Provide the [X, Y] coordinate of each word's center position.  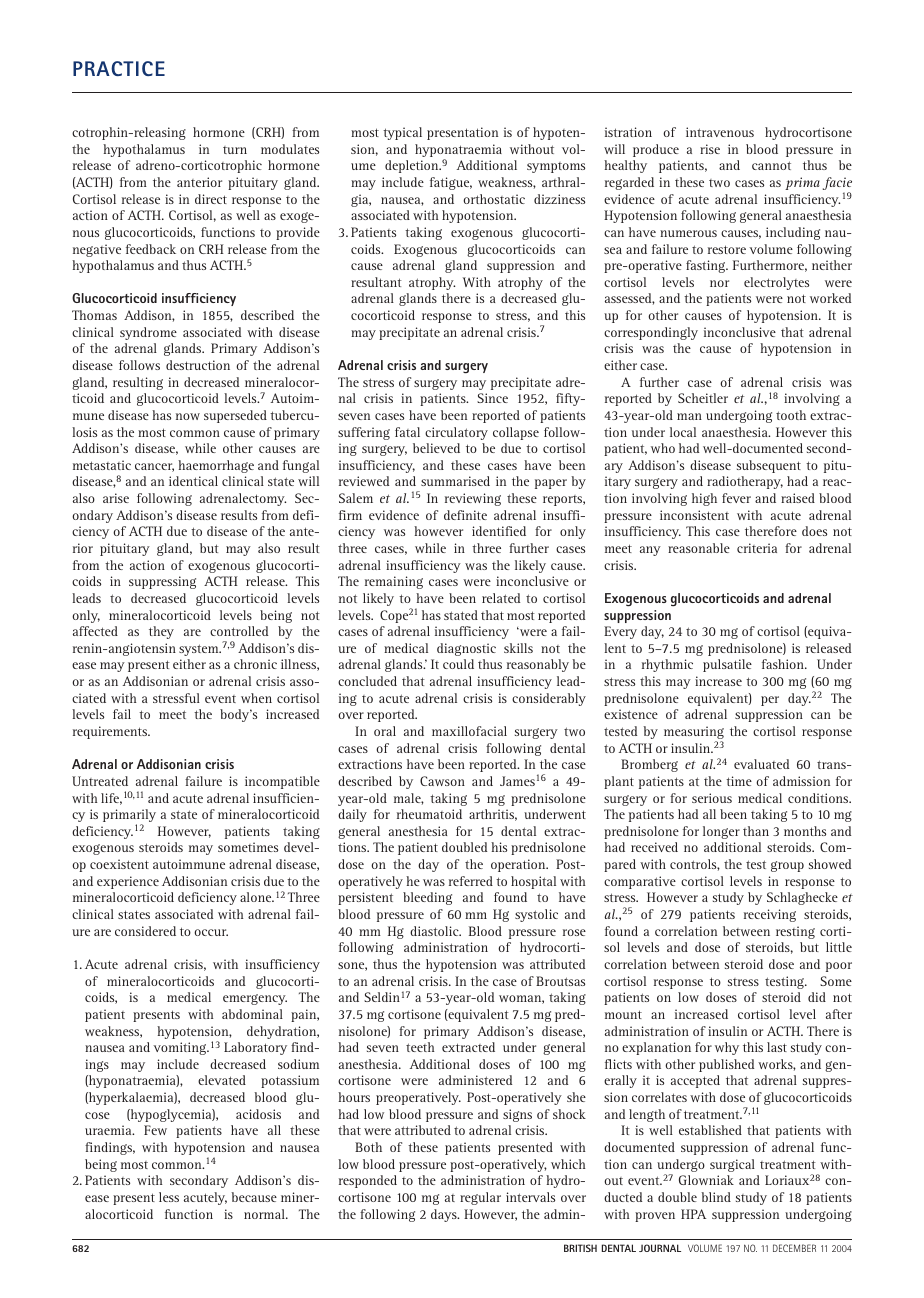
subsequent [769, 466]
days [445, 1215]
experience [128, 882]
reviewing [473, 499]
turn [235, 150]
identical [193, 481]
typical [402, 133]
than [756, 831]
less [169, 1197]
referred [471, 881]
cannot [771, 165]
